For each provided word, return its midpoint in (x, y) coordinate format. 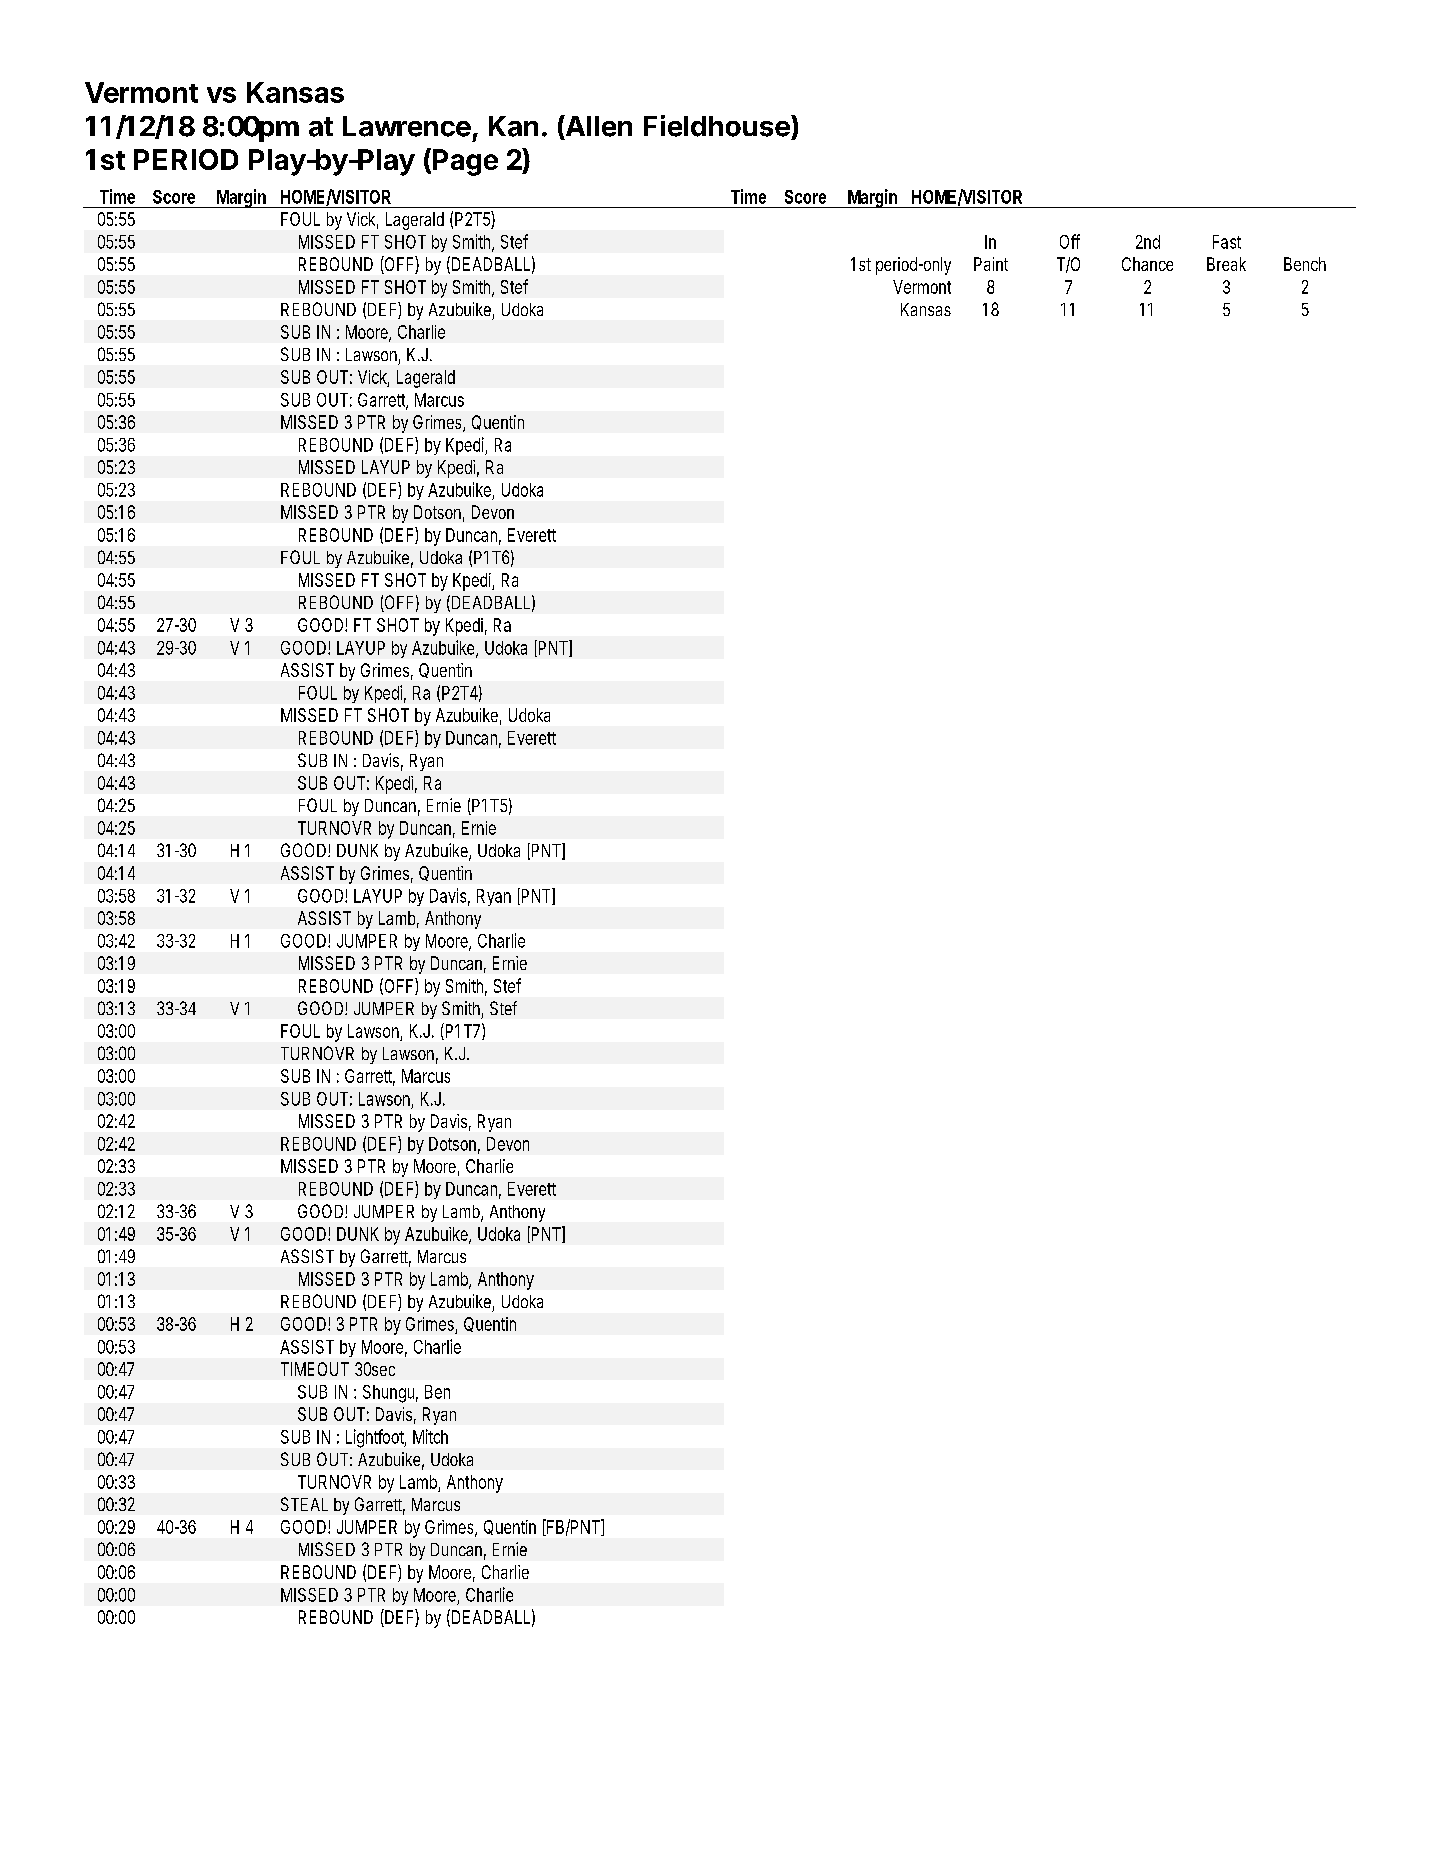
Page (465, 162)
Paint (991, 264)
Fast (1227, 242)
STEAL (304, 1504)
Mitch (430, 1436)
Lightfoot (376, 1438)
